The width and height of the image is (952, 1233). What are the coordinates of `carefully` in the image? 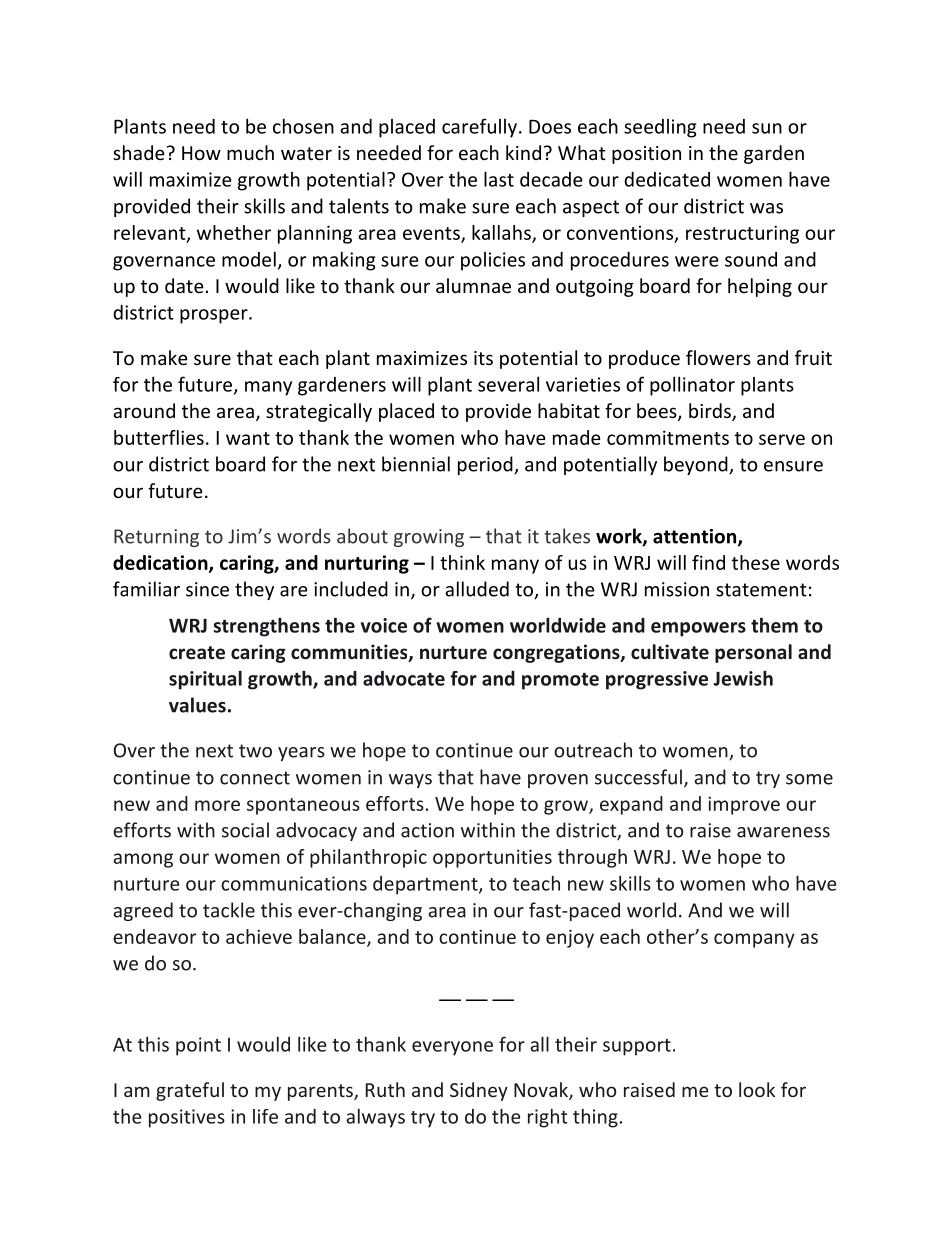 It's located at (479, 128).
